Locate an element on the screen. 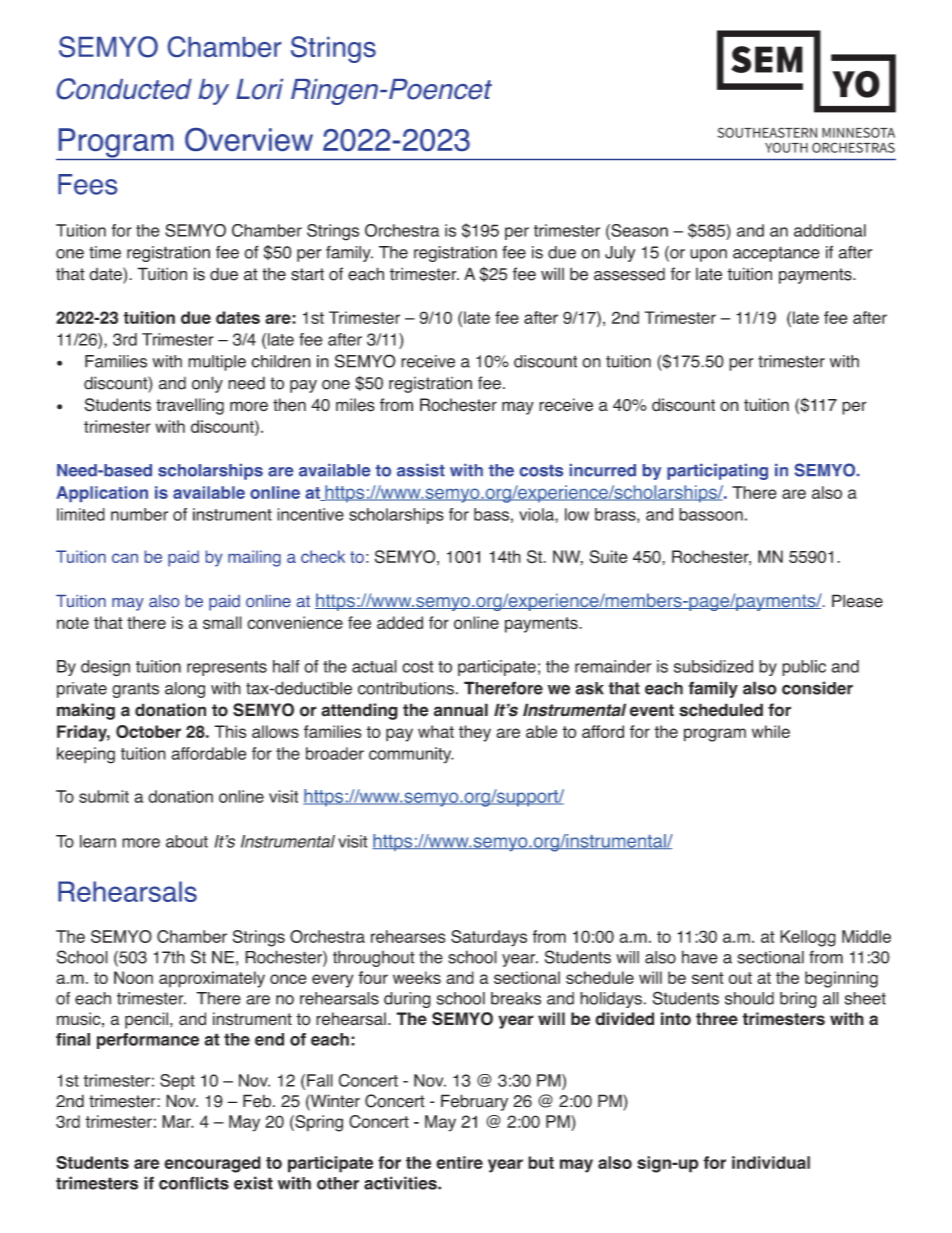  additional is located at coordinates (830, 230).
